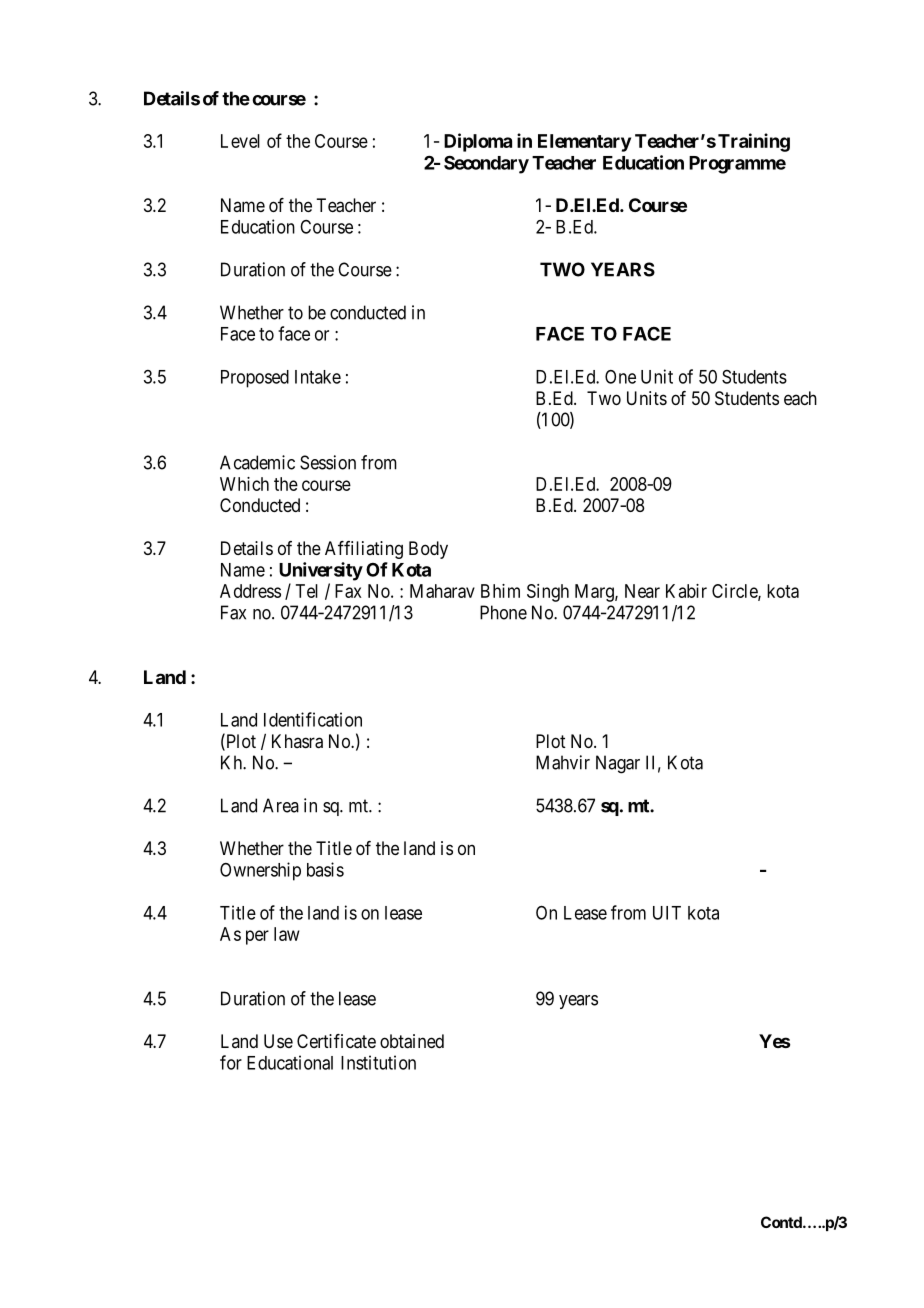  I want to click on Phone, so click(503, 612).
